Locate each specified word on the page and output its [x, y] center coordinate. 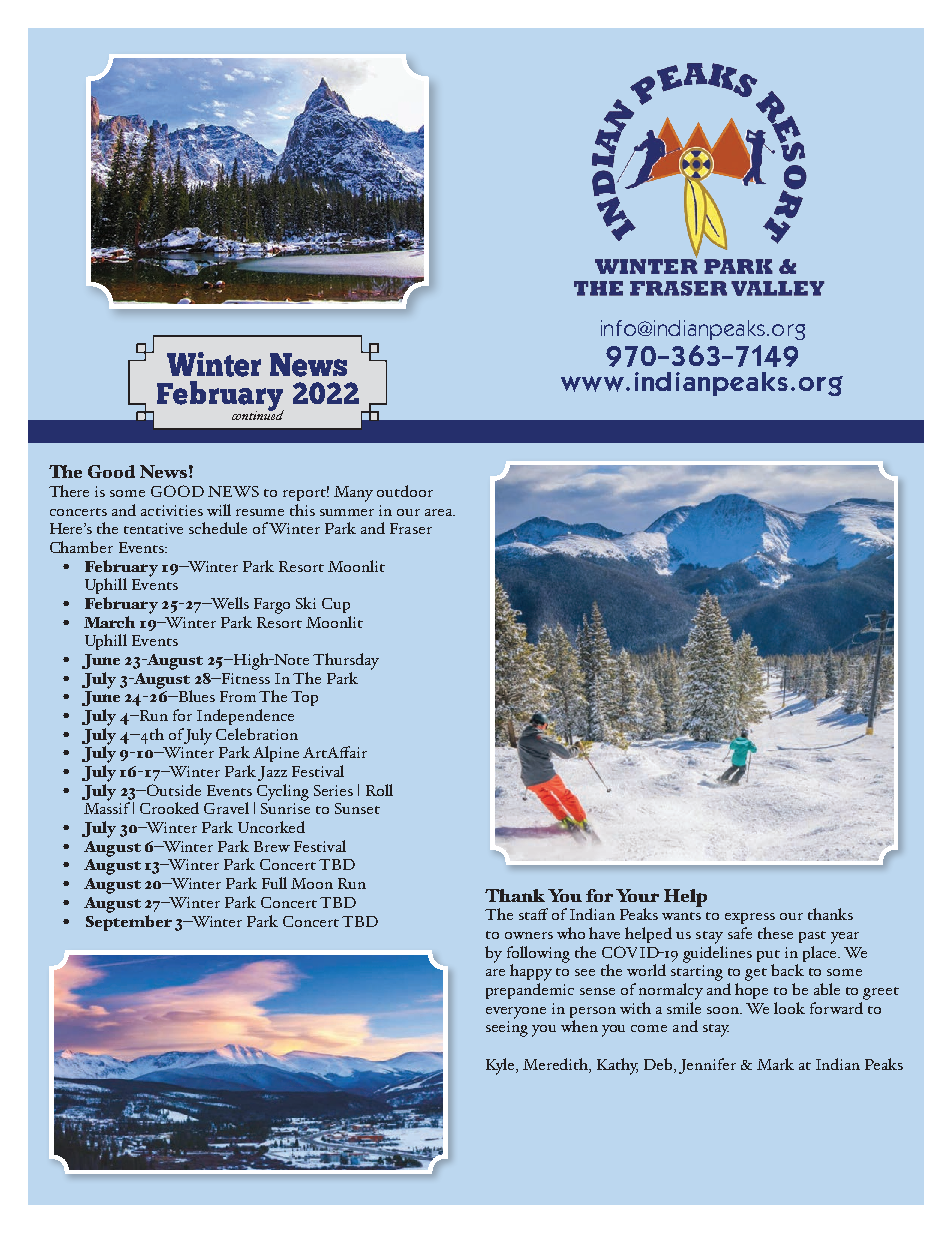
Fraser [411, 528]
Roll [379, 790]
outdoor [405, 491]
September [129, 921]
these [775, 933]
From [238, 696]
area [440, 512]
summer [347, 512]
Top [304, 698]
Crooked [169, 808]
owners [529, 935]
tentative [153, 528]
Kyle [502, 1066]
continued [258, 414]
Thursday [346, 661]
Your [637, 895]
